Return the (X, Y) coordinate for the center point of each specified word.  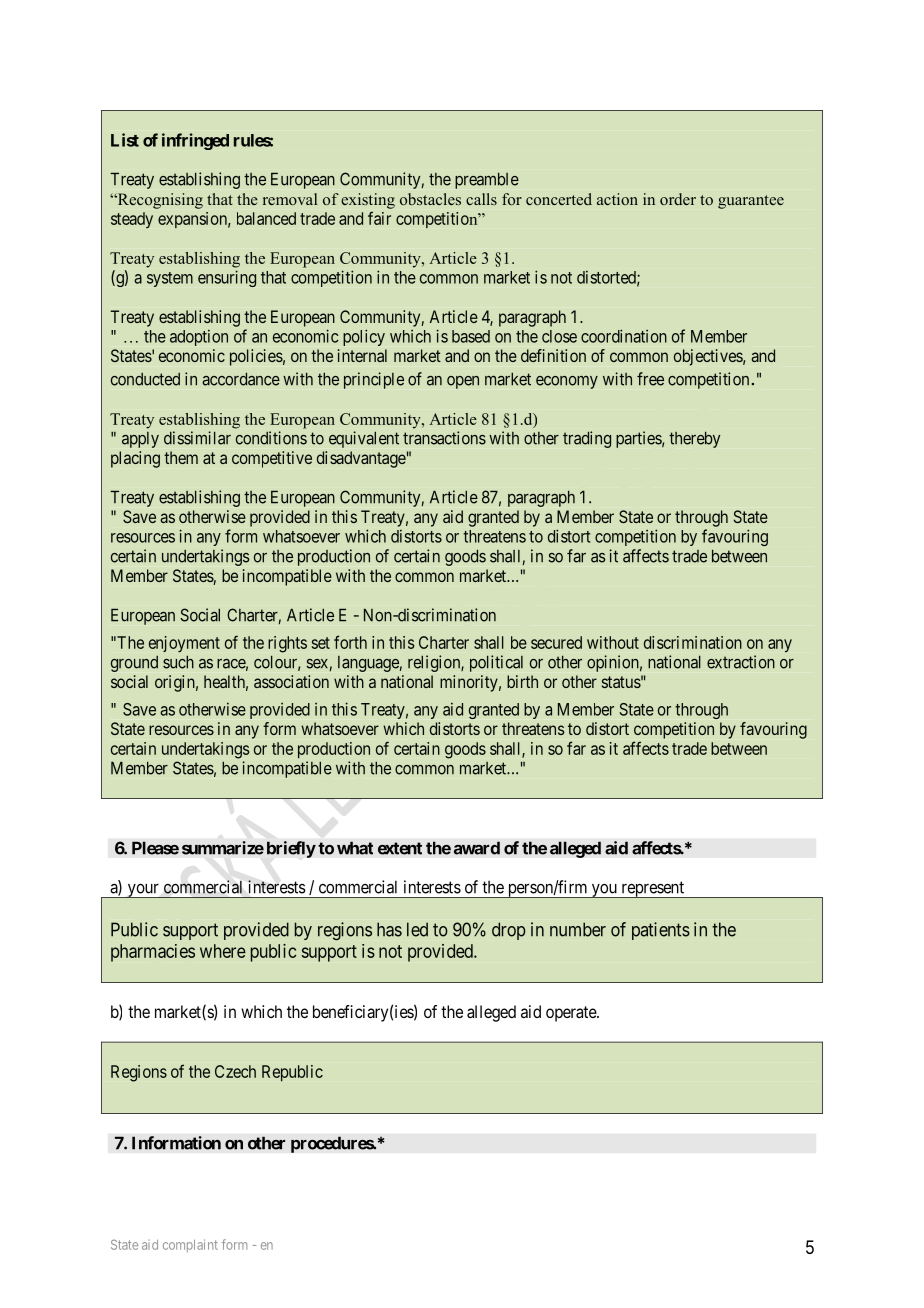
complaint (190, 1246)
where (223, 951)
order (678, 199)
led (417, 929)
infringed (195, 141)
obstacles (430, 199)
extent (400, 848)
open (463, 382)
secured (556, 642)
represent (652, 889)
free (650, 379)
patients (661, 931)
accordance (241, 379)
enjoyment (184, 644)
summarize (223, 848)
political (496, 663)
